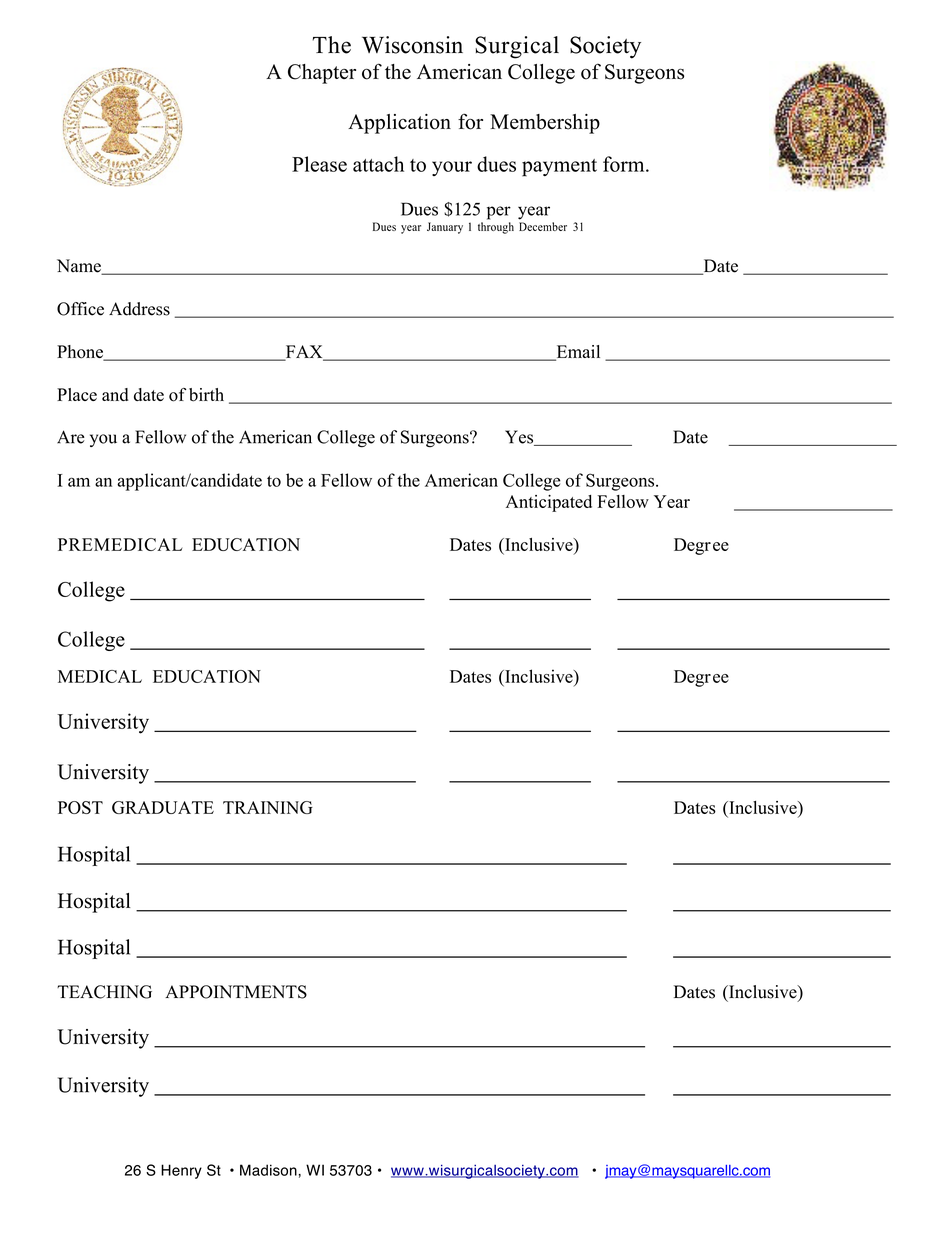 The height and width of the document is (1233, 952). I want to click on Membership, so click(545, 124).
